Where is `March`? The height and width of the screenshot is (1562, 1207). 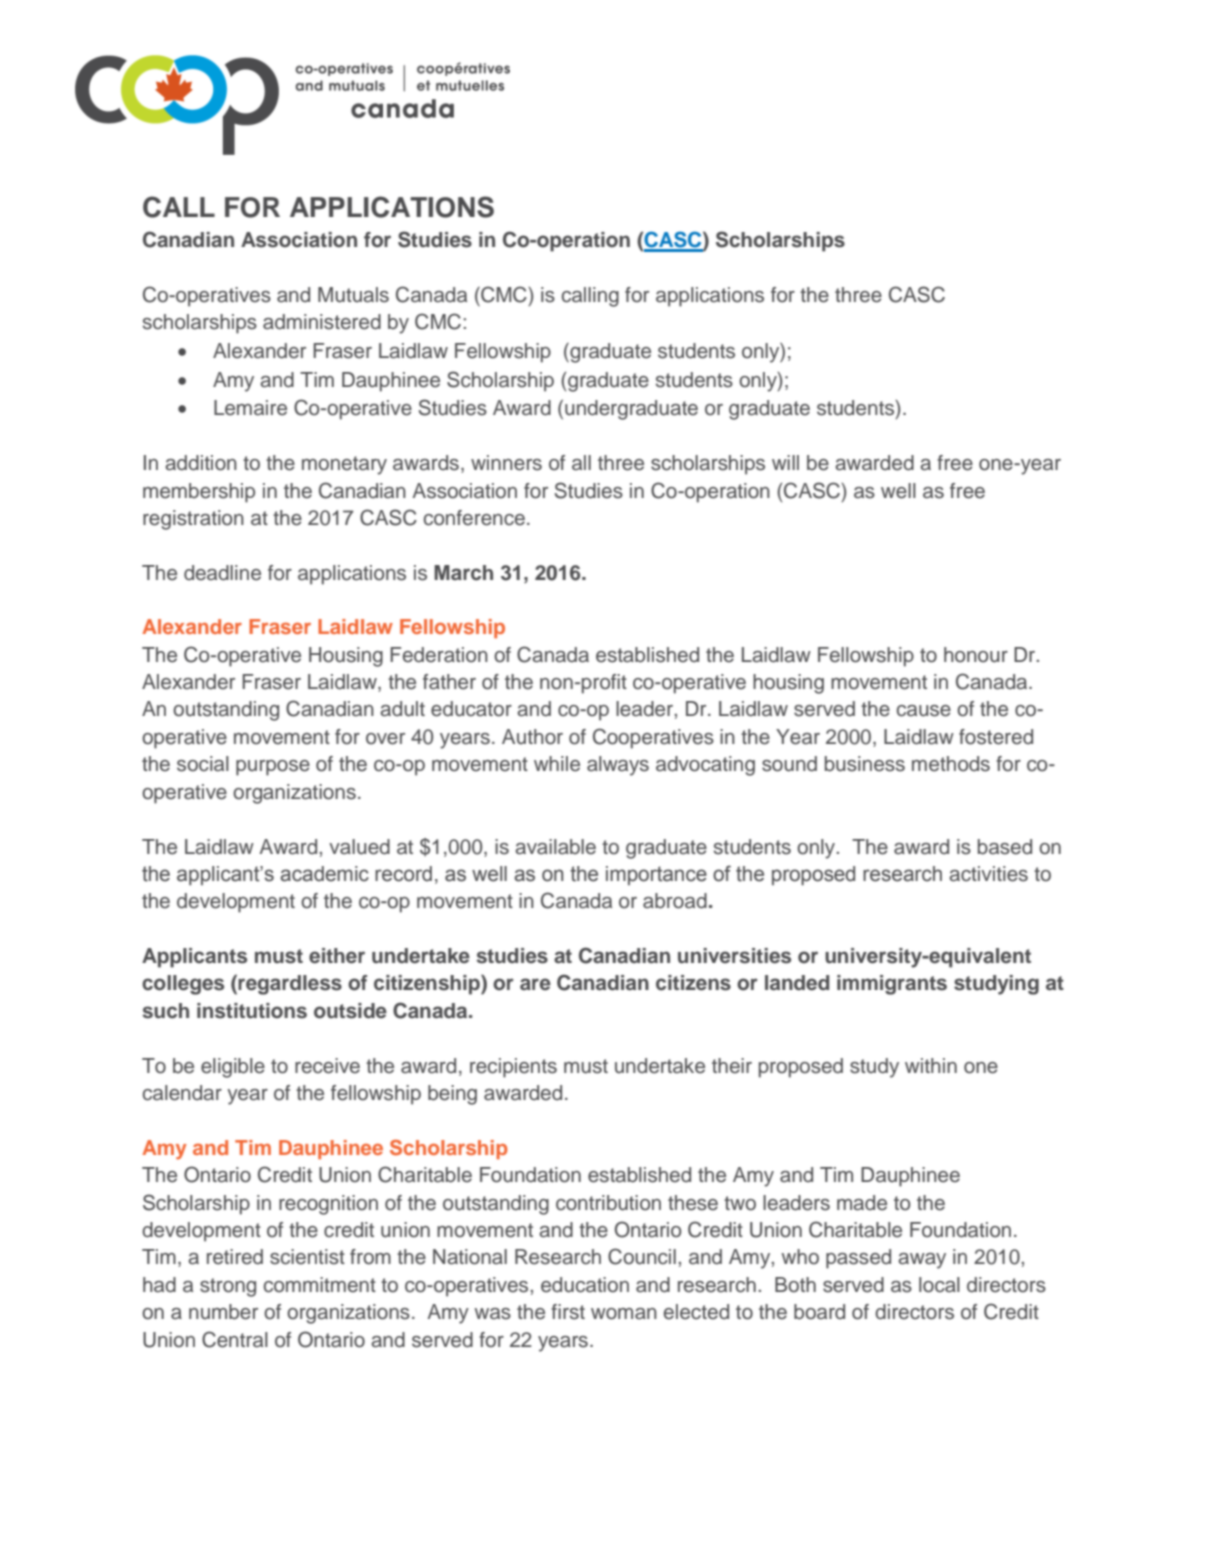
March is located at coordinates (463, 573).
